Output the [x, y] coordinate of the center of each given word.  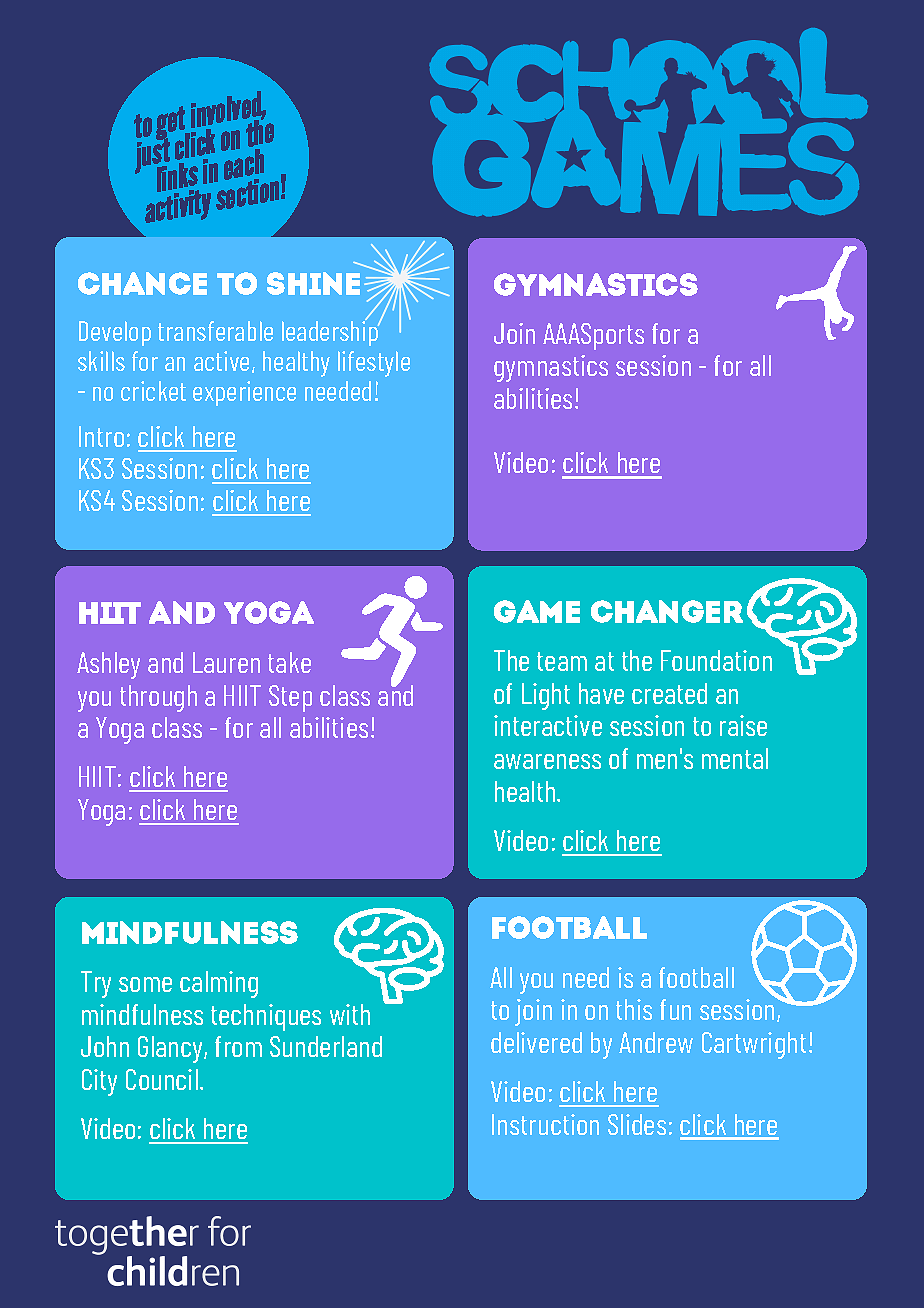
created [669, 693]
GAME [537, 611]
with [350, 1014]
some [145, 984]
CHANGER [667, 611]
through [158, 698]
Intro [101, 436]
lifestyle [374, 364]
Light [546, 696]
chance [142, 283]
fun [675, 1009]
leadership [331, 332]
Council [162, 1079]
